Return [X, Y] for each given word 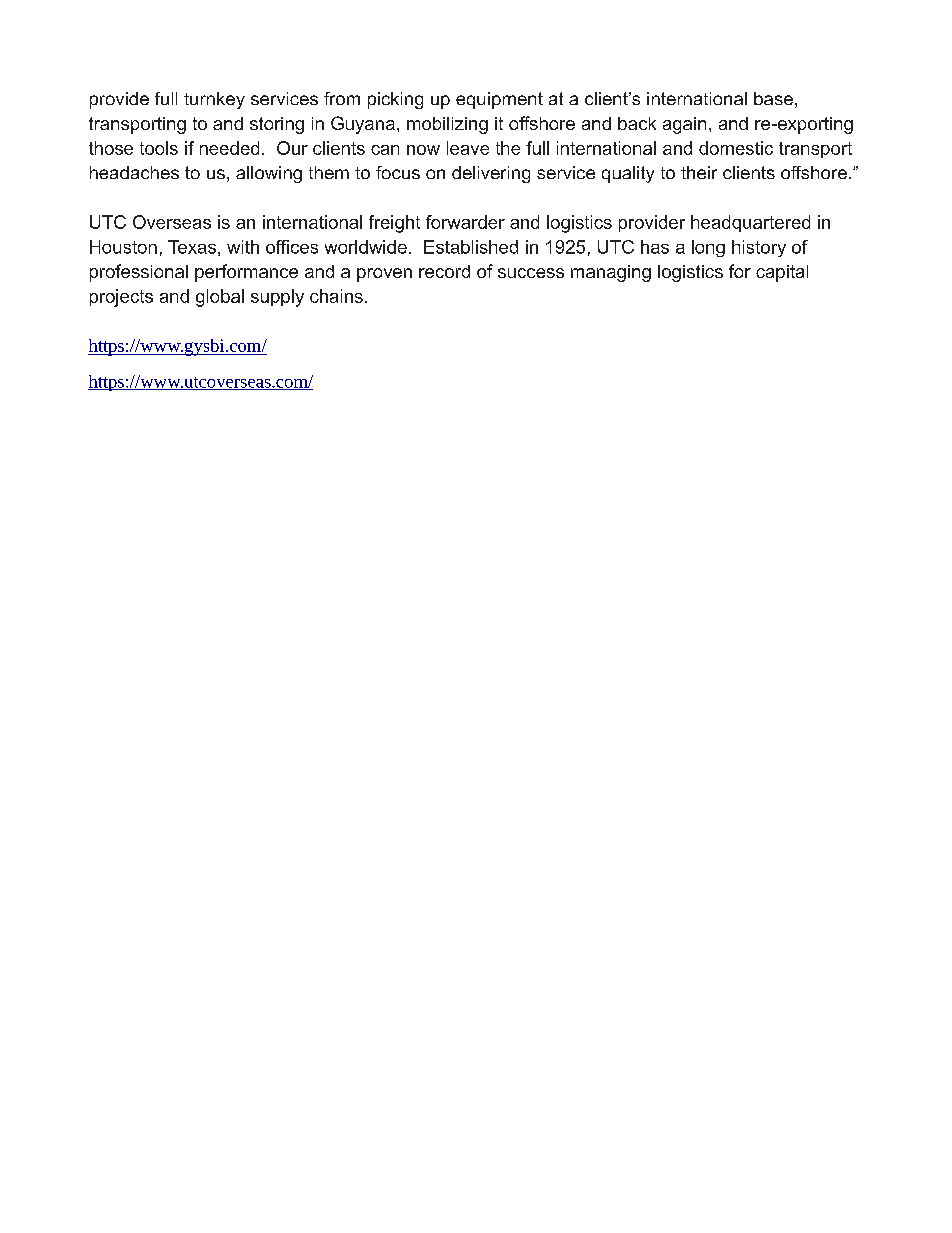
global [220, 298]
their [699, 172]
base [773, 98]
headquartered [750, 223]
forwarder [465, 222]
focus [398, 172]
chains [336, 296]
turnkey [214, 100]
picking [395, 100]
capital [782, 273]
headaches [134, 172]
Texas [192, 247]
